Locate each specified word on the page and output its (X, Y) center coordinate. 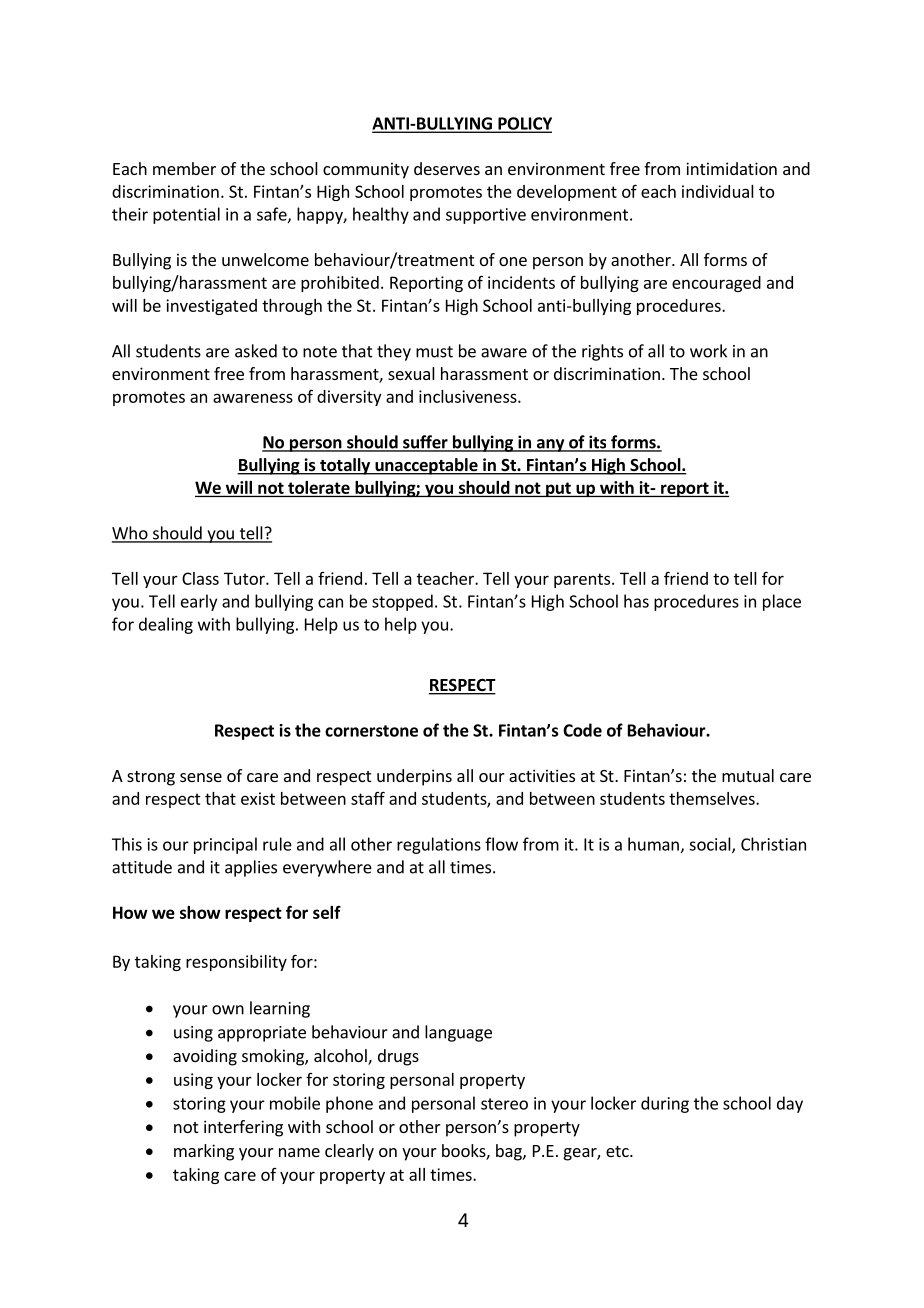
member (184, 168)
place (782, 602)
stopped (402, 602)
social (711, 845)
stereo (504, 1104)
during (665, 1104)
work (708, 351)
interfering (243, 1128)
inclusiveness (469, 396)
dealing (166, 625)
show (200, 912)
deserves (447, 168)
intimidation (731, 168)
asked (256, 351)
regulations (439, 845)
